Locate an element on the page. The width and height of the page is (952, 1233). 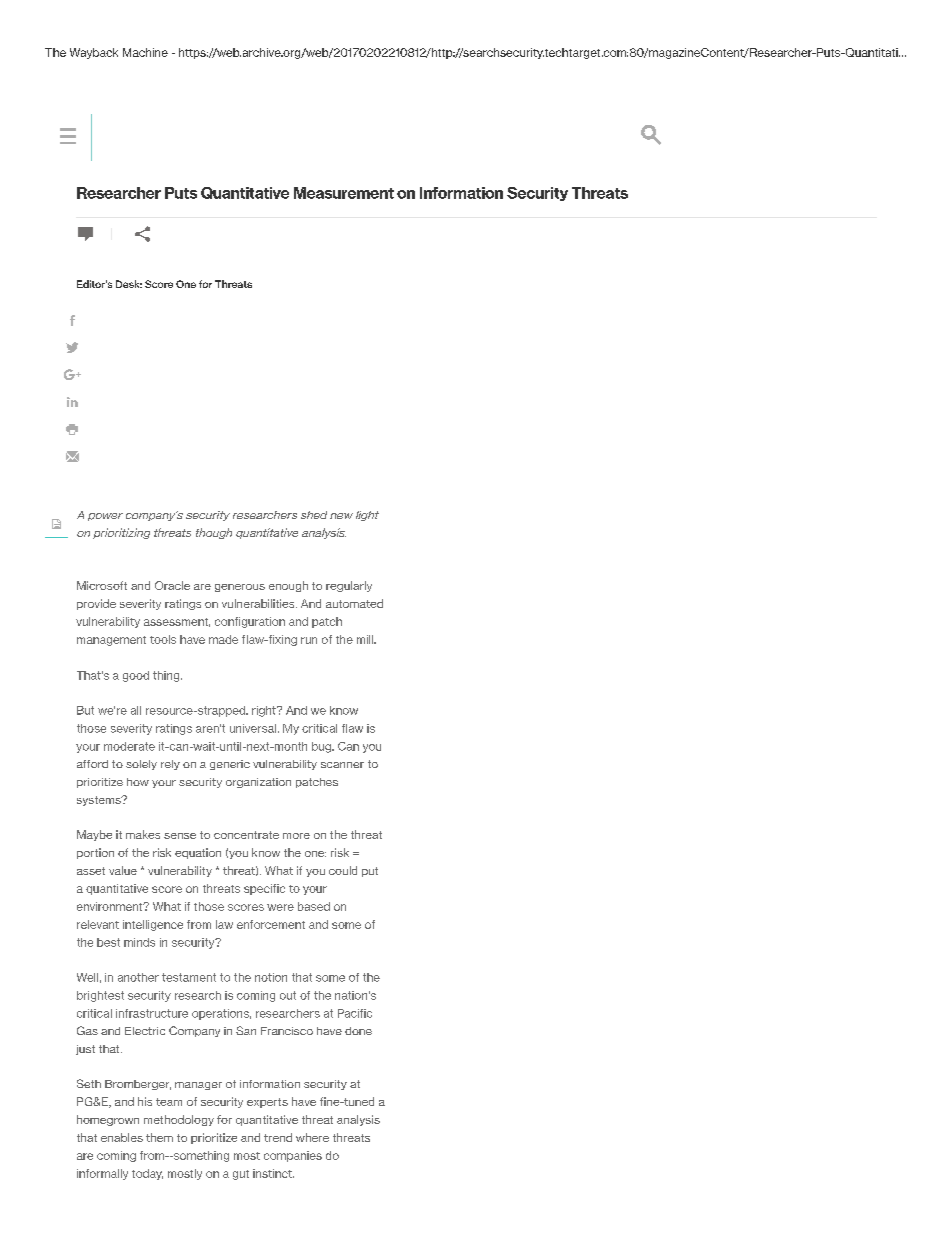
enables is located at coordinates (122, 1137).
